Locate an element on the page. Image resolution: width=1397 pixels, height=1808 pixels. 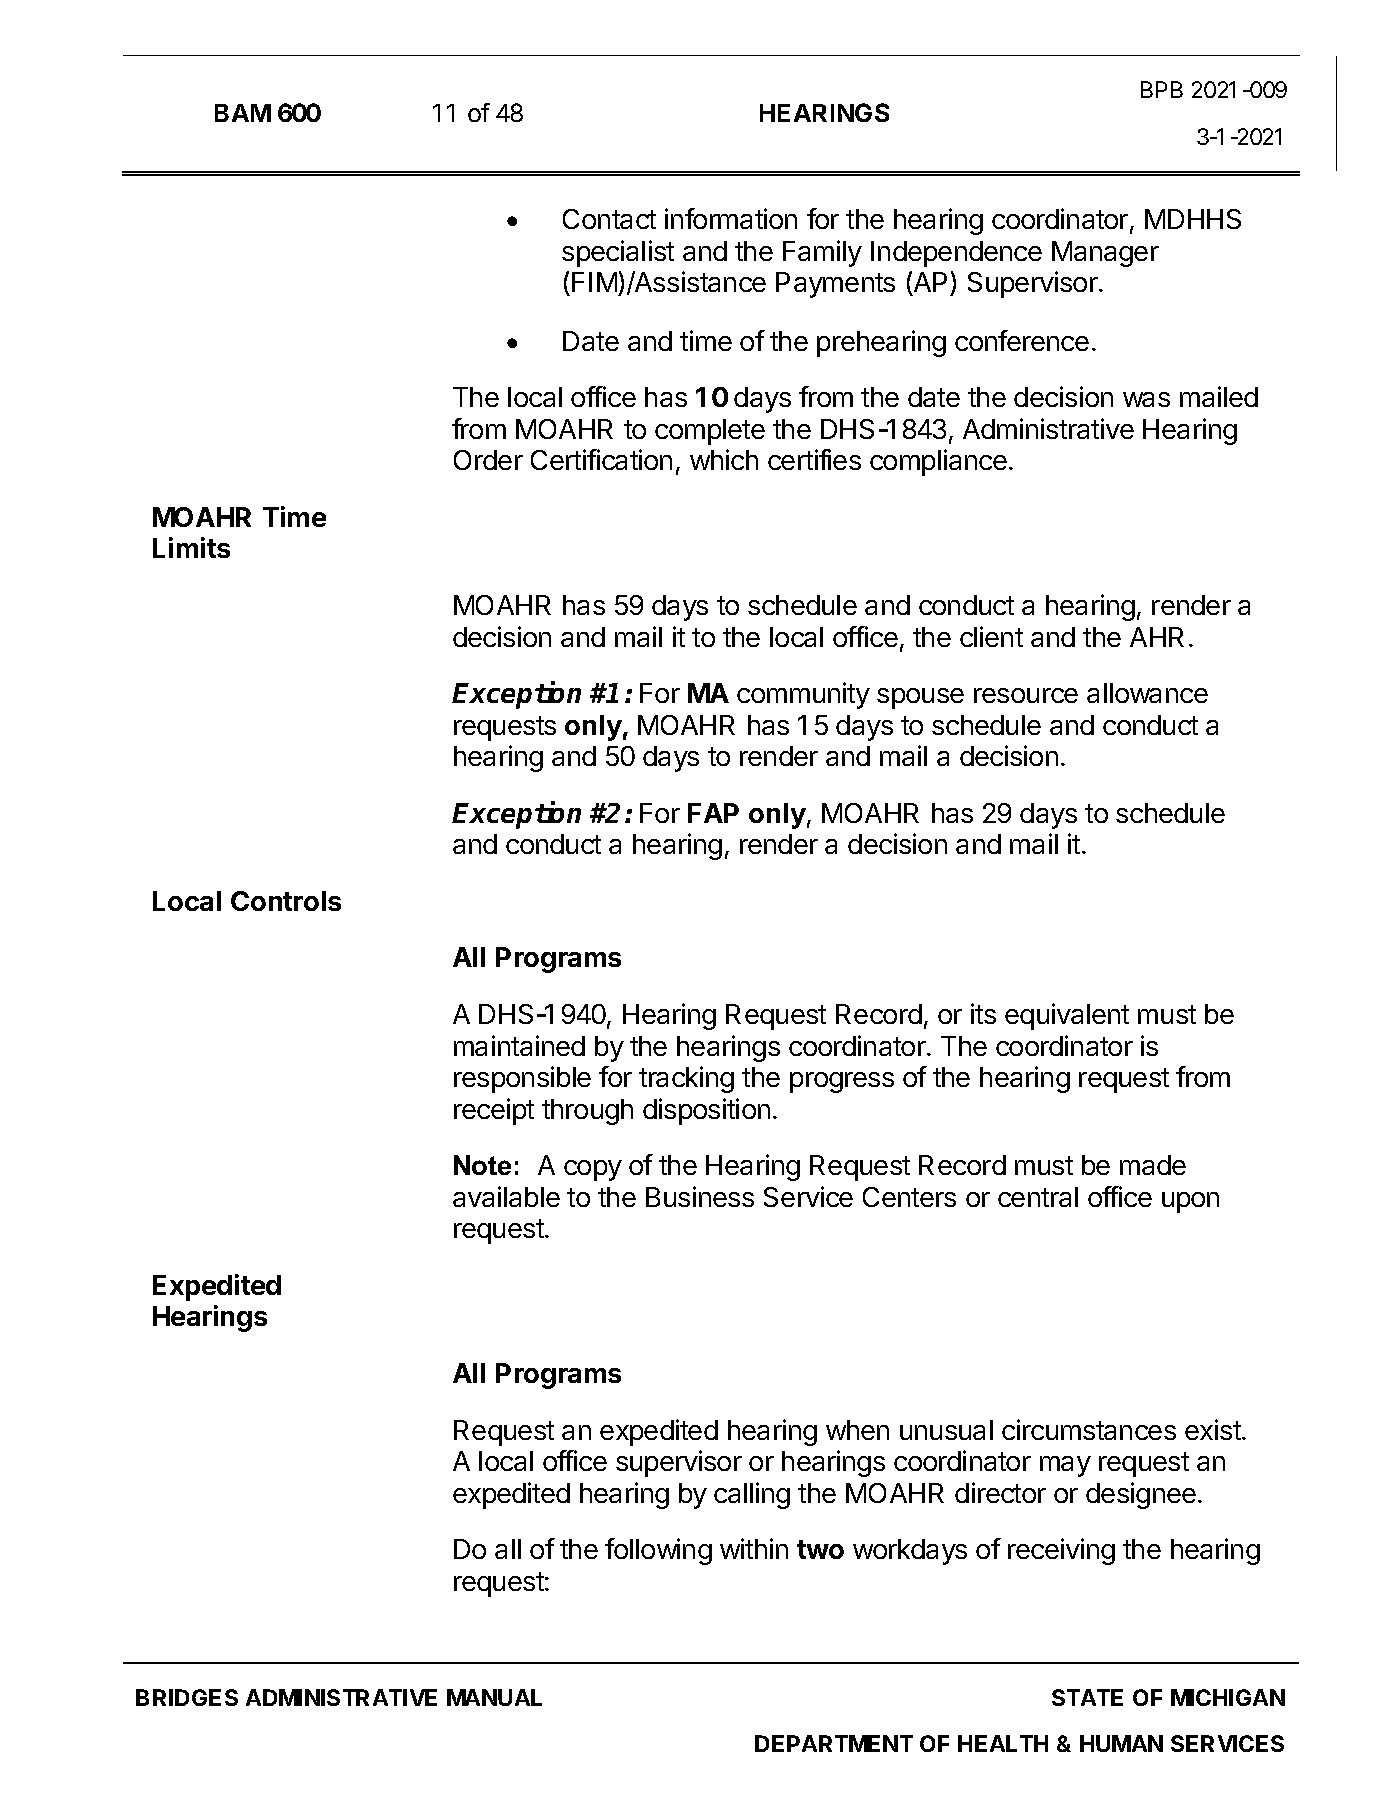
DEPARTMENT is located at coordinates (834, 1743).
